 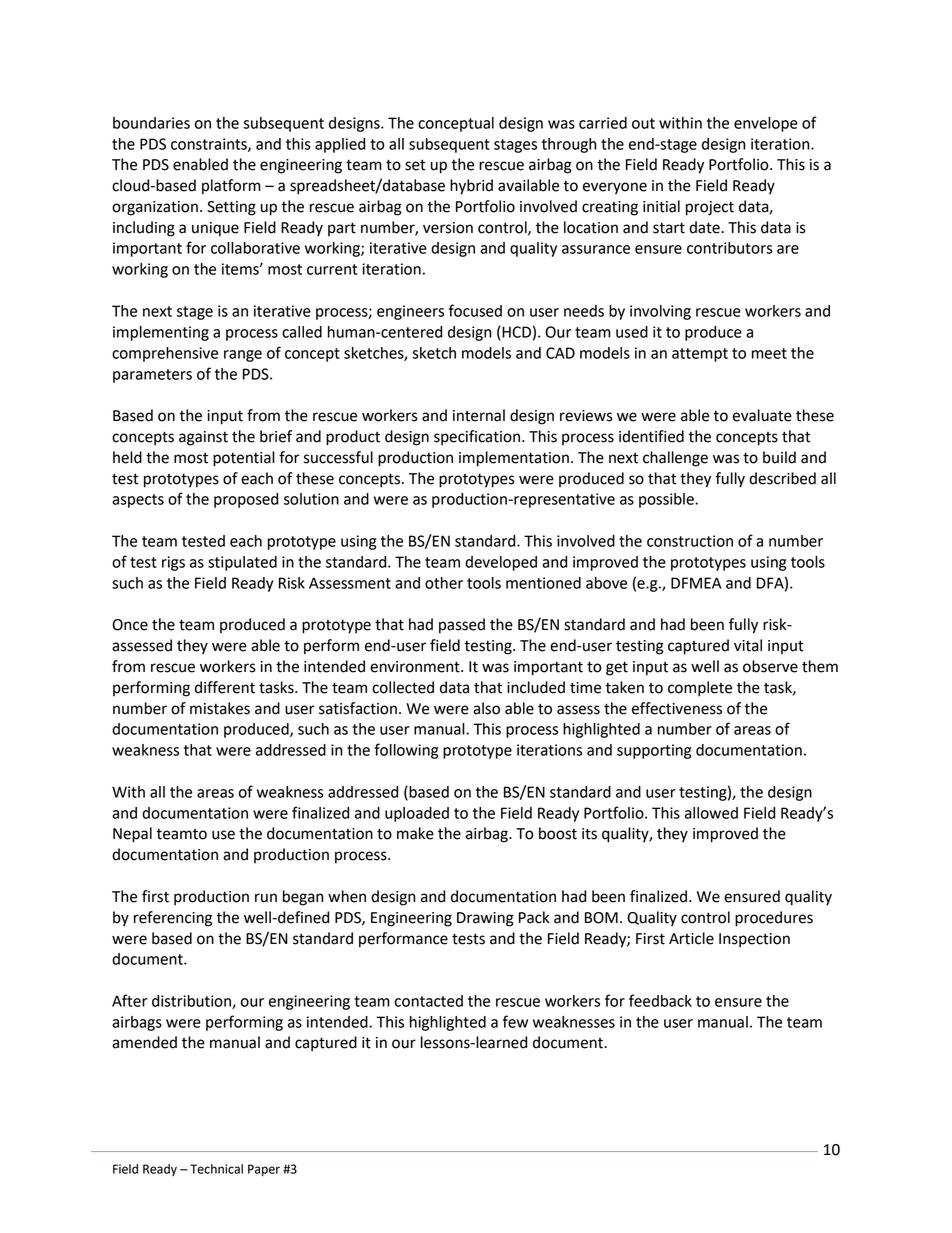 I want to click on proposed, so click(x=246, y=500).
